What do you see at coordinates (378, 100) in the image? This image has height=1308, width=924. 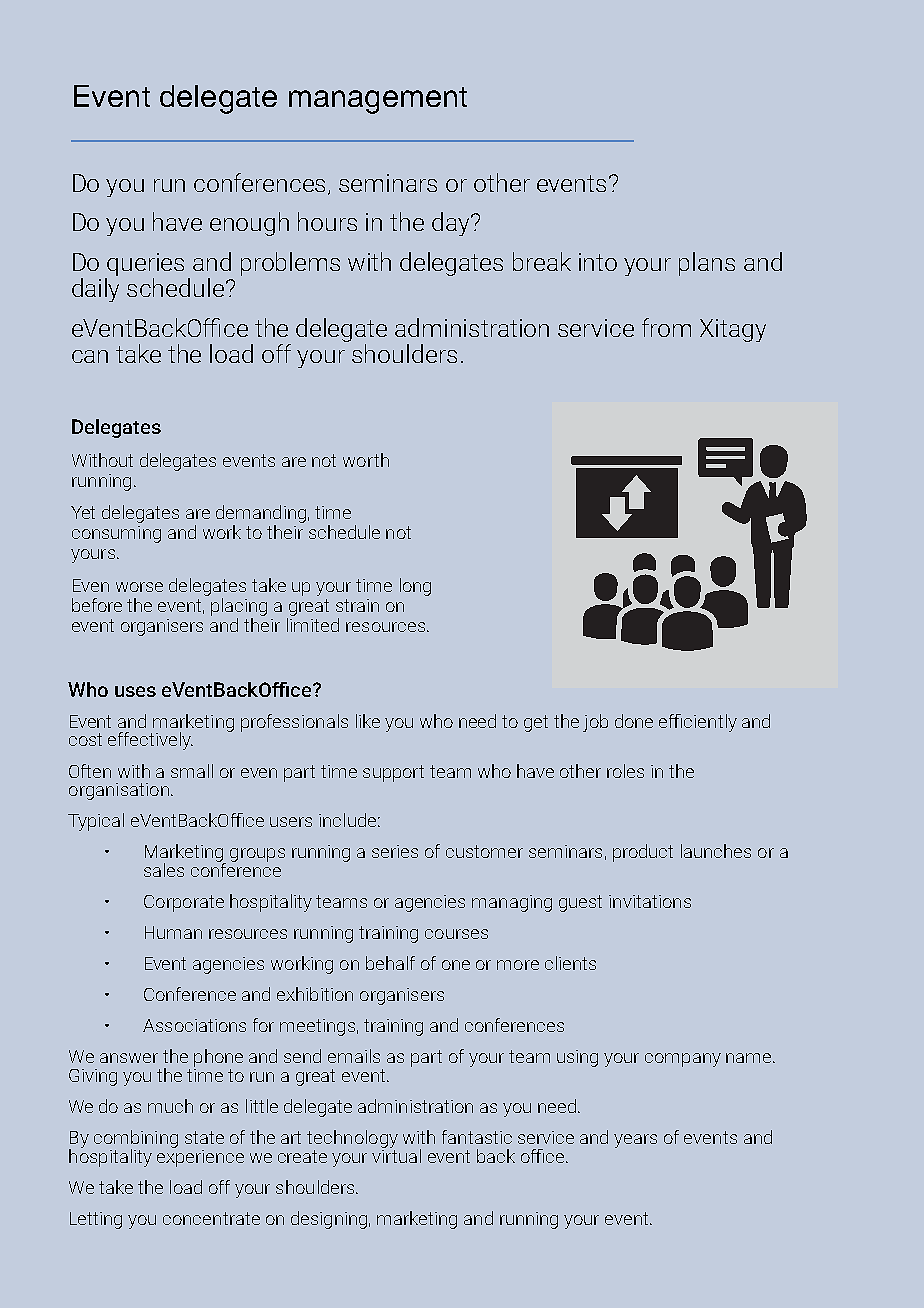 I see `management` at bounding box center [378, 100].
